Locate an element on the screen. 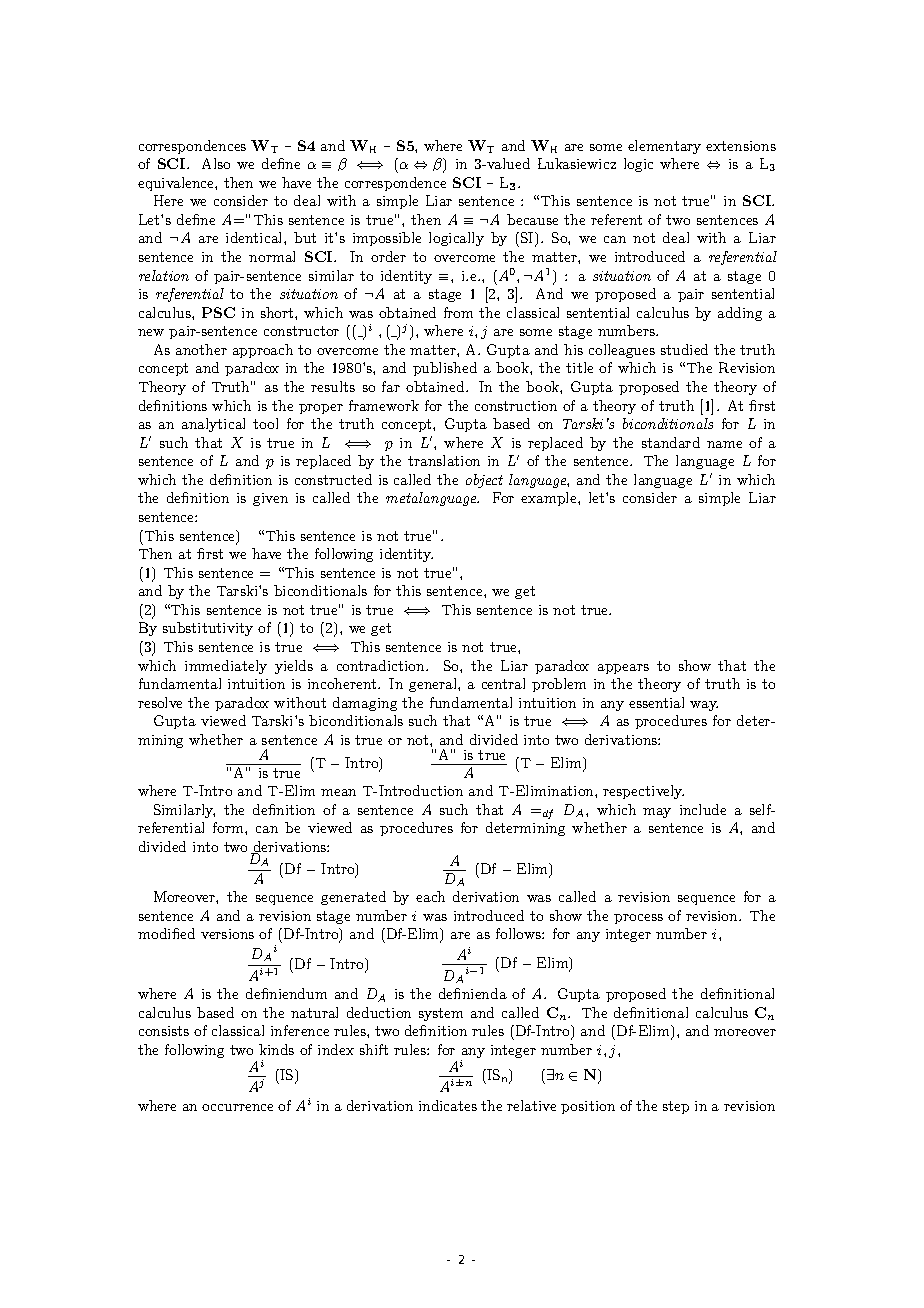  given is located at coordinates (270, 499).
